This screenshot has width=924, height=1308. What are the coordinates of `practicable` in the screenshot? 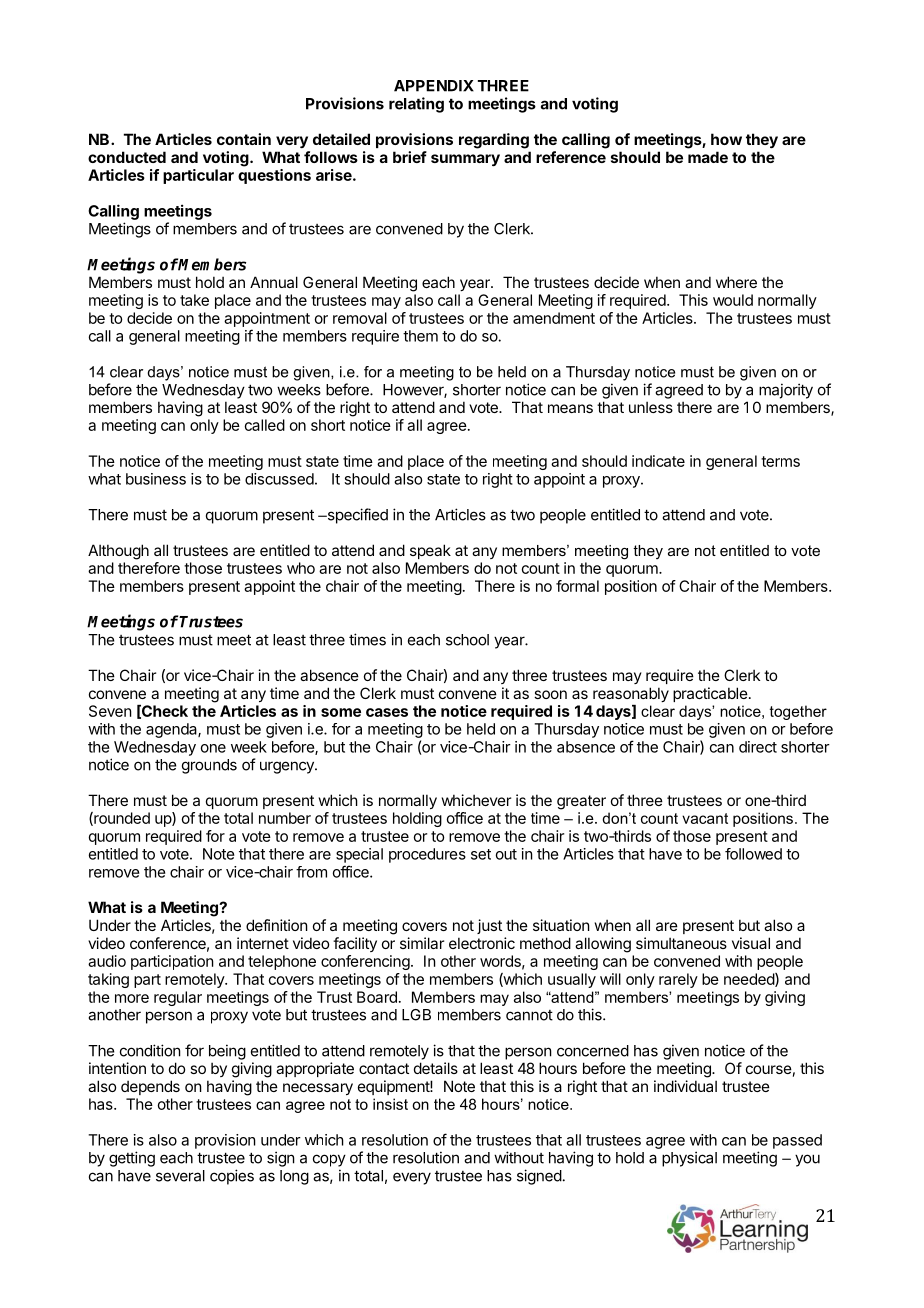 It's located at (710, 694).
